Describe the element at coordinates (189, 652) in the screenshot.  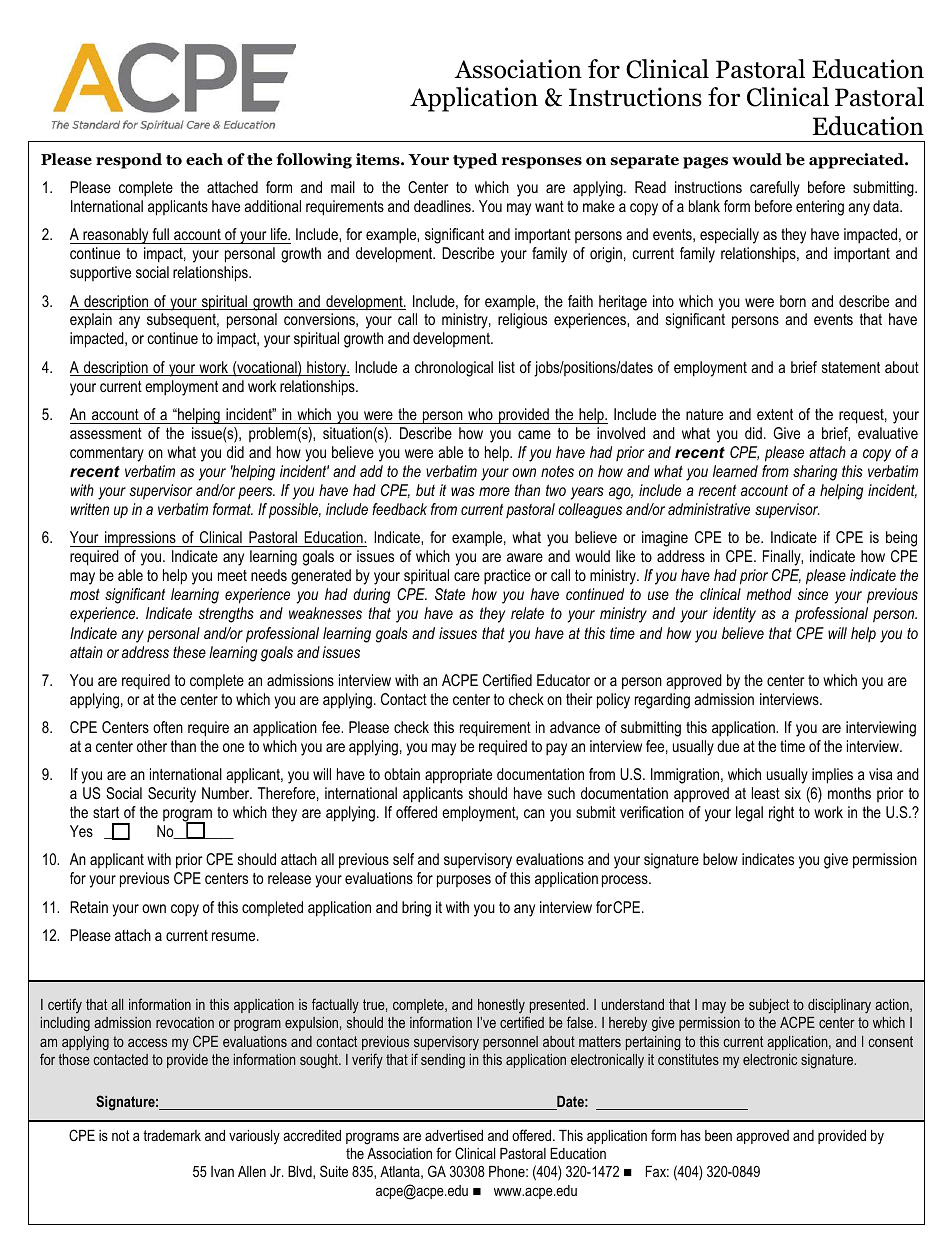
I see `these` at that location.
